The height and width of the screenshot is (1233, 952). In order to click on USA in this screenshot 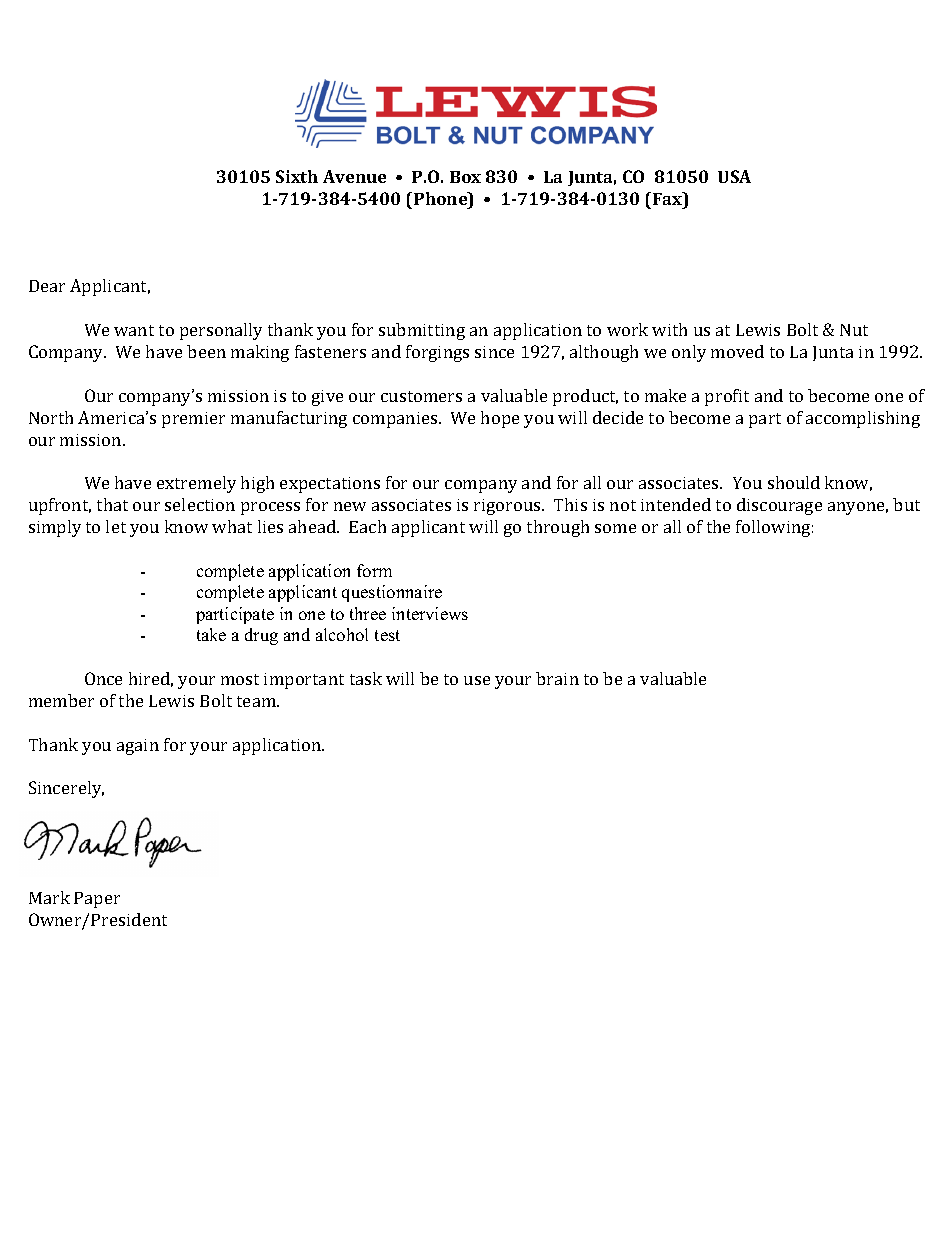, I will do `click(734, 176)`.
